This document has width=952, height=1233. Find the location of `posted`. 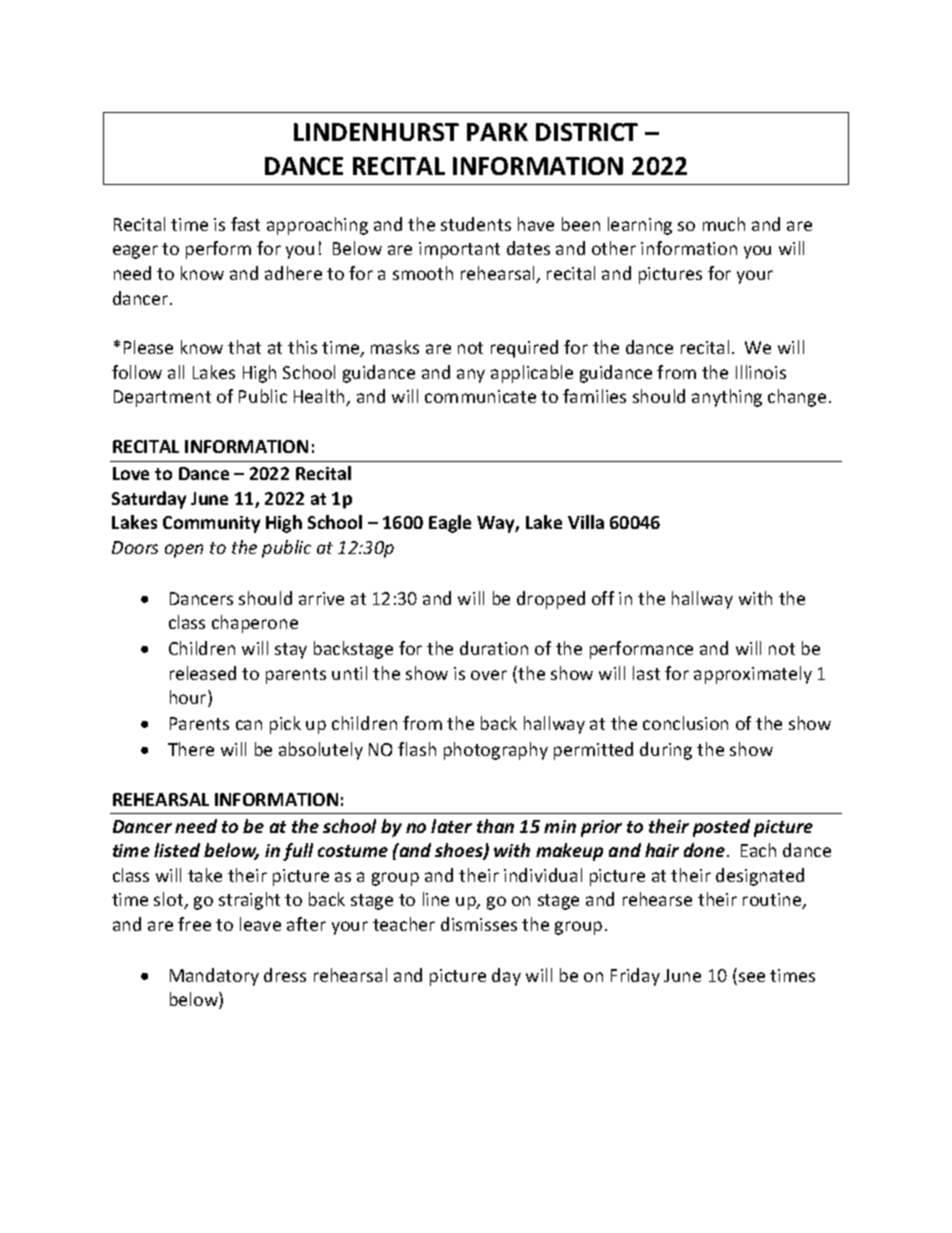

posted is located at coordinates (721, 828).
